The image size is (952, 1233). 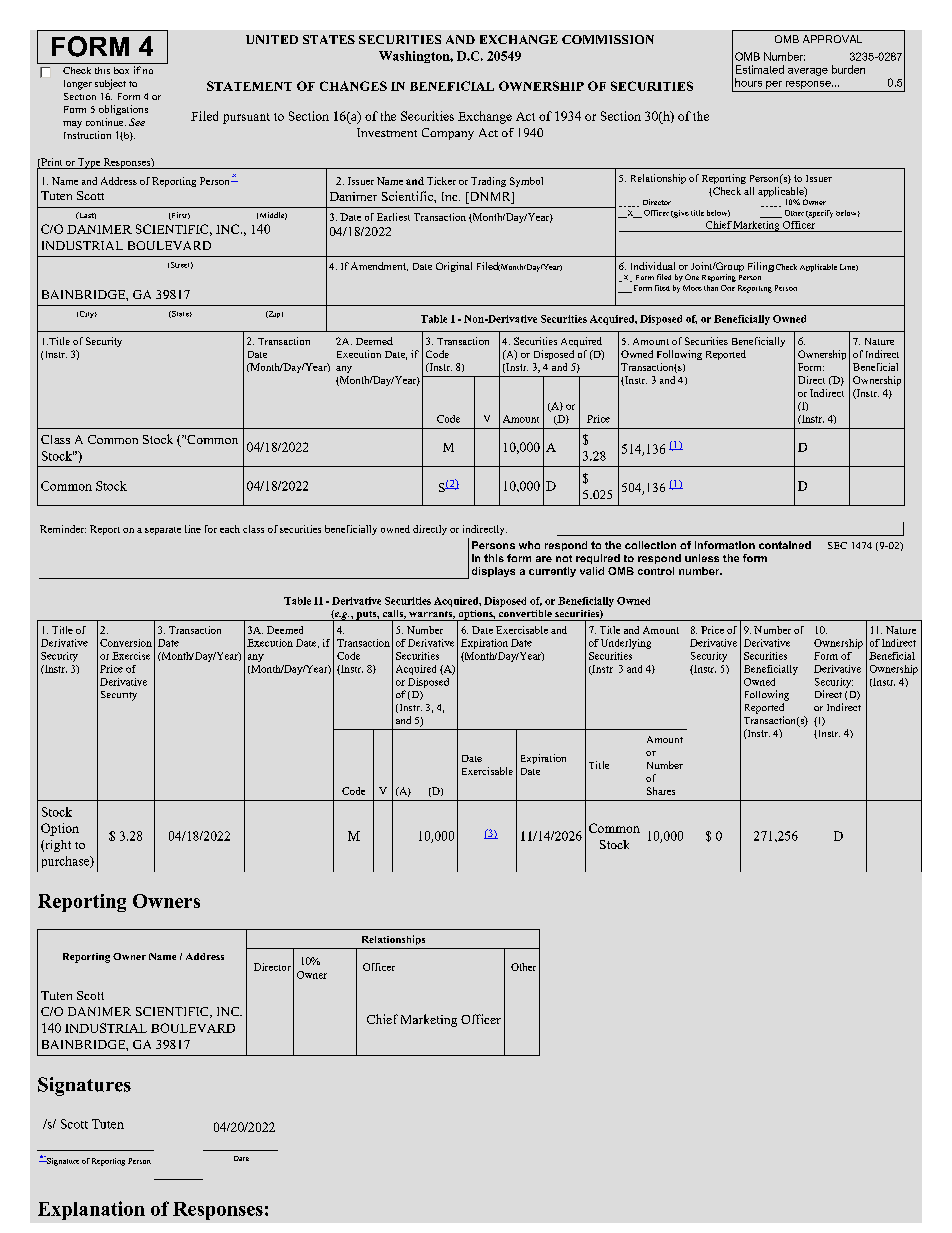 What do you see at coordinates (131, 656) in the image?
I see `Exercise` at bounding box center [131, 656].
